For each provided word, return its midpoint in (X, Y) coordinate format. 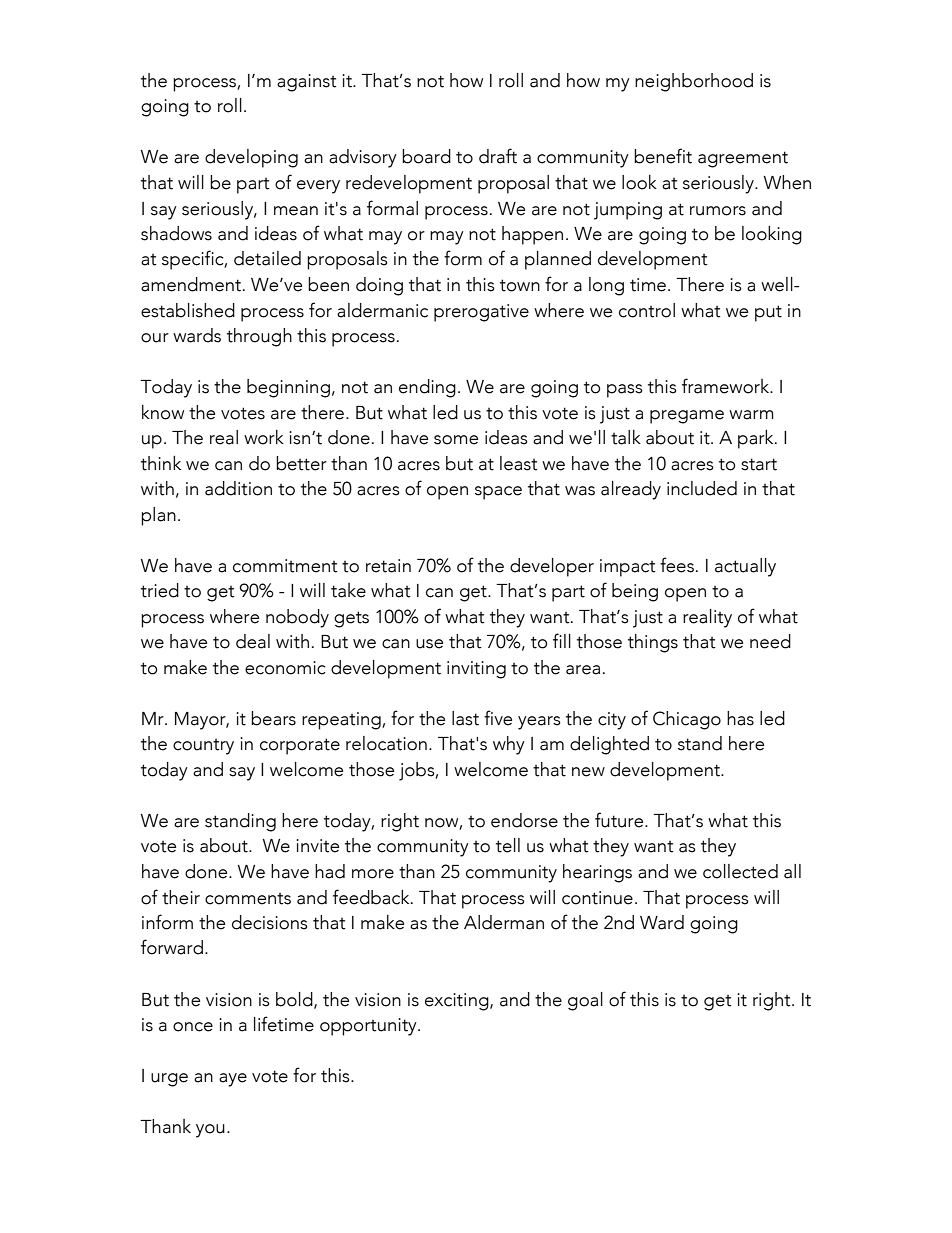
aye (233, 1080)
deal (253, 641)
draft (498, 156)
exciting (458, 1002)
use (429, 644)
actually (745, 567)
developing (251, 158)
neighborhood (694, 82)
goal (585, 1001)
